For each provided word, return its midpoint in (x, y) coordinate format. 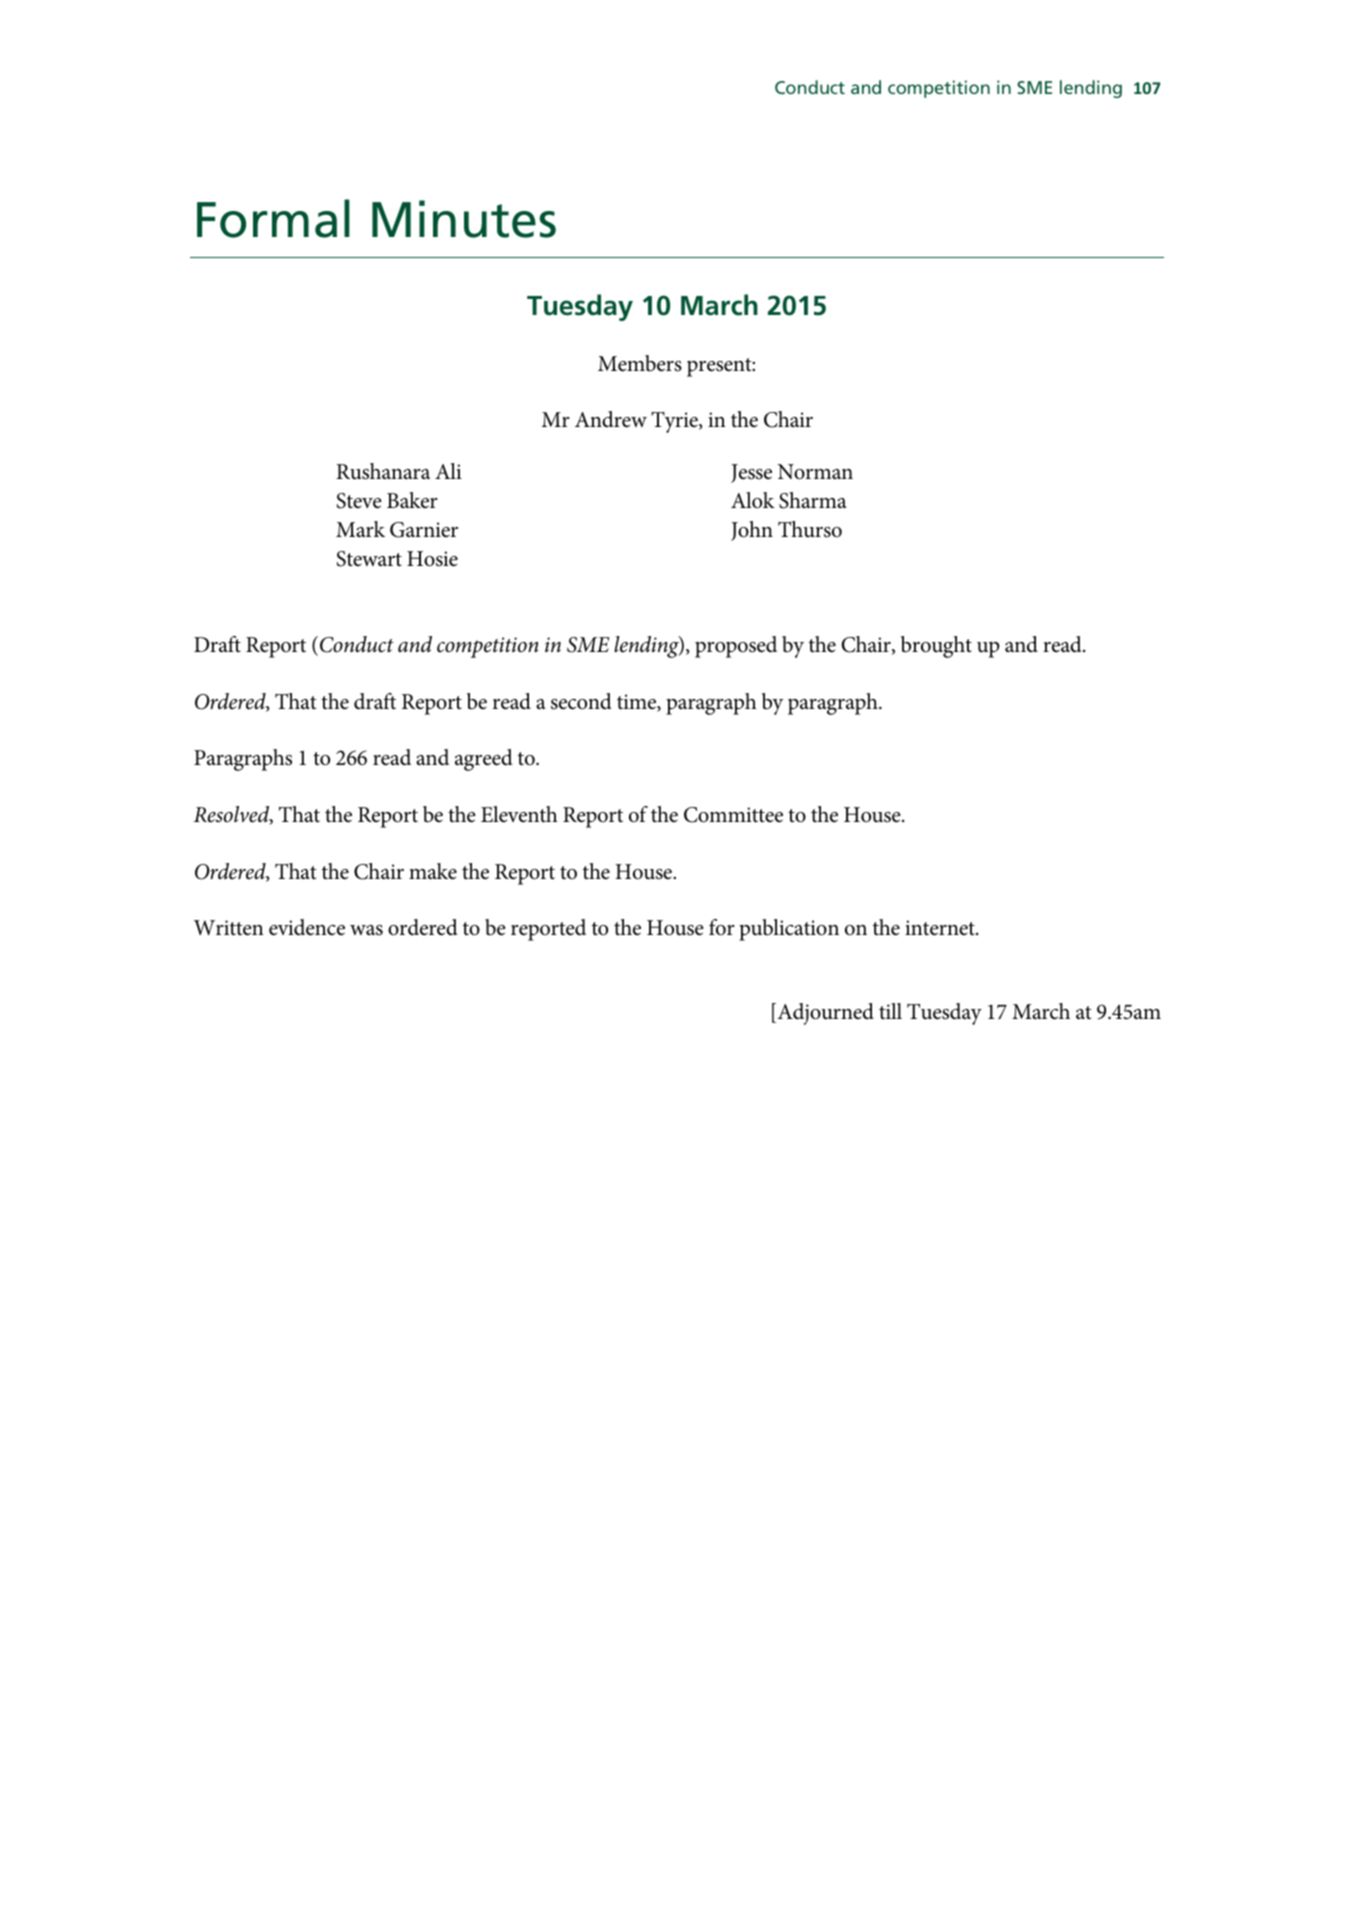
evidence (307, 927)
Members (640, 363)
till (890, 1011)
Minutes (464, 219)
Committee (733, 815)
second (581, 701)
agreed (484, 760)
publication (789, 930)
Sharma (812, 500)
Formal (273, 218)
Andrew (611, 419)
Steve (359, 501)
